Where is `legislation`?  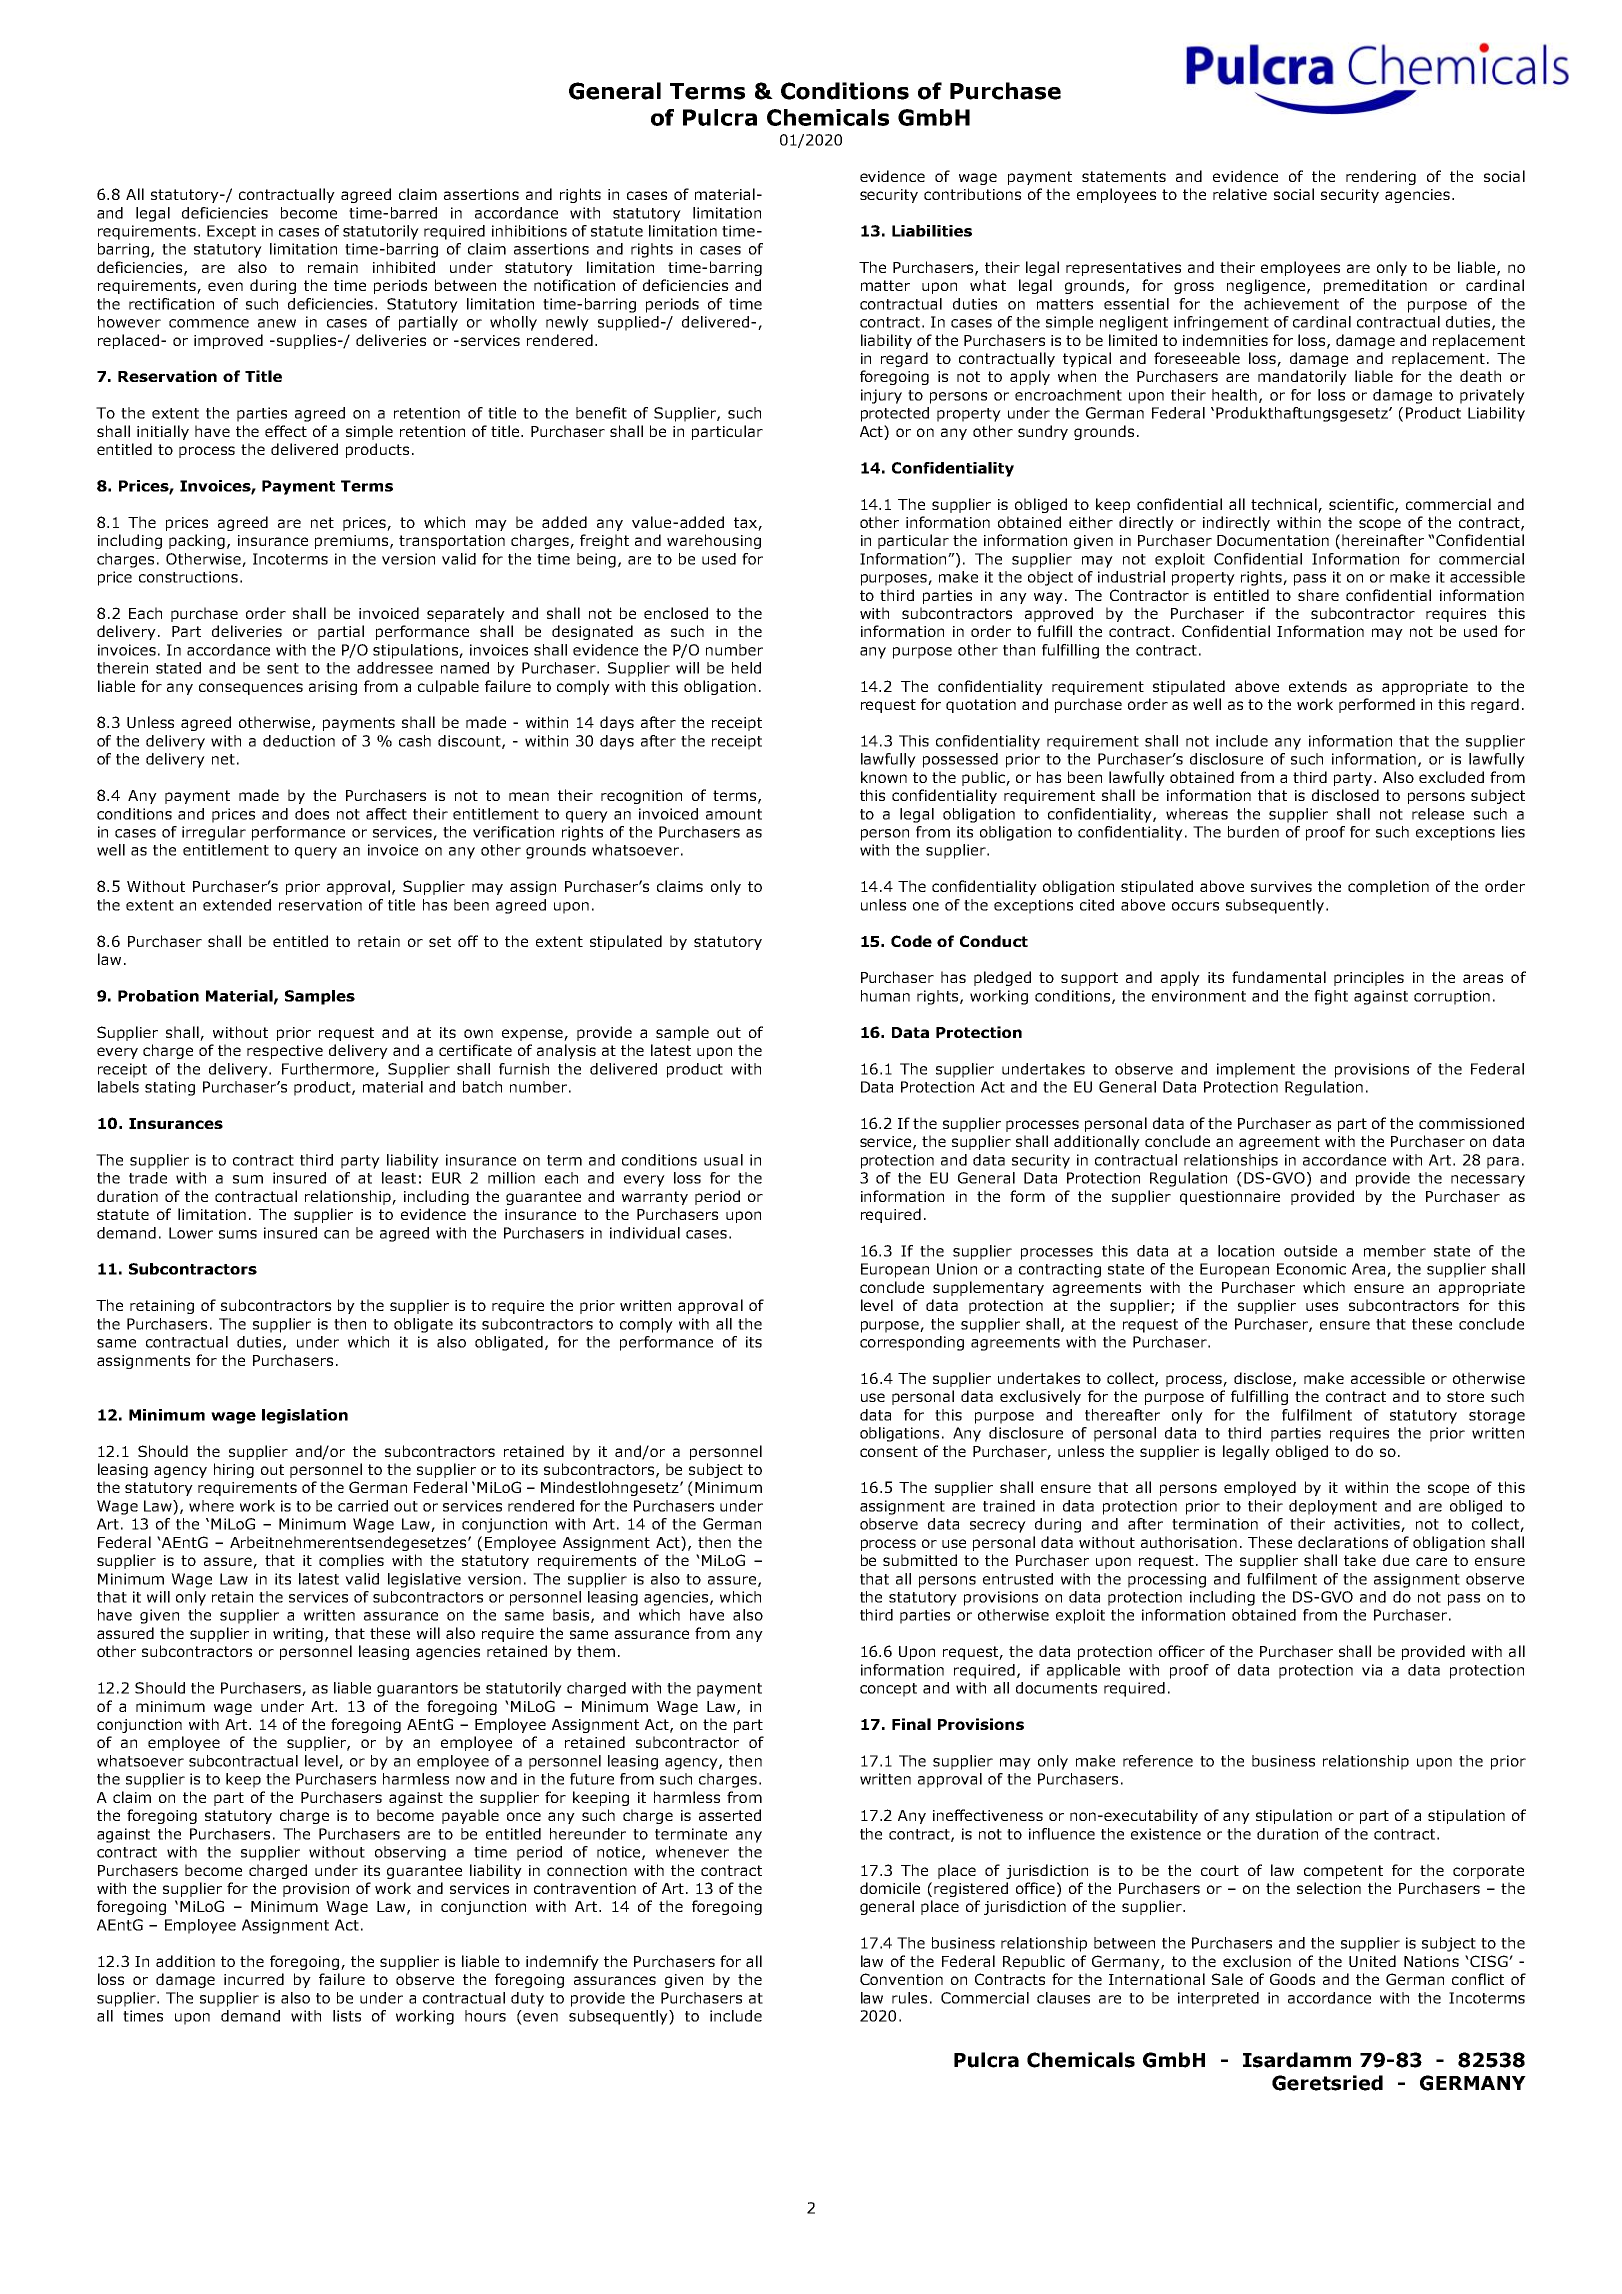
legislation is located at coordinates (305, 1416).
